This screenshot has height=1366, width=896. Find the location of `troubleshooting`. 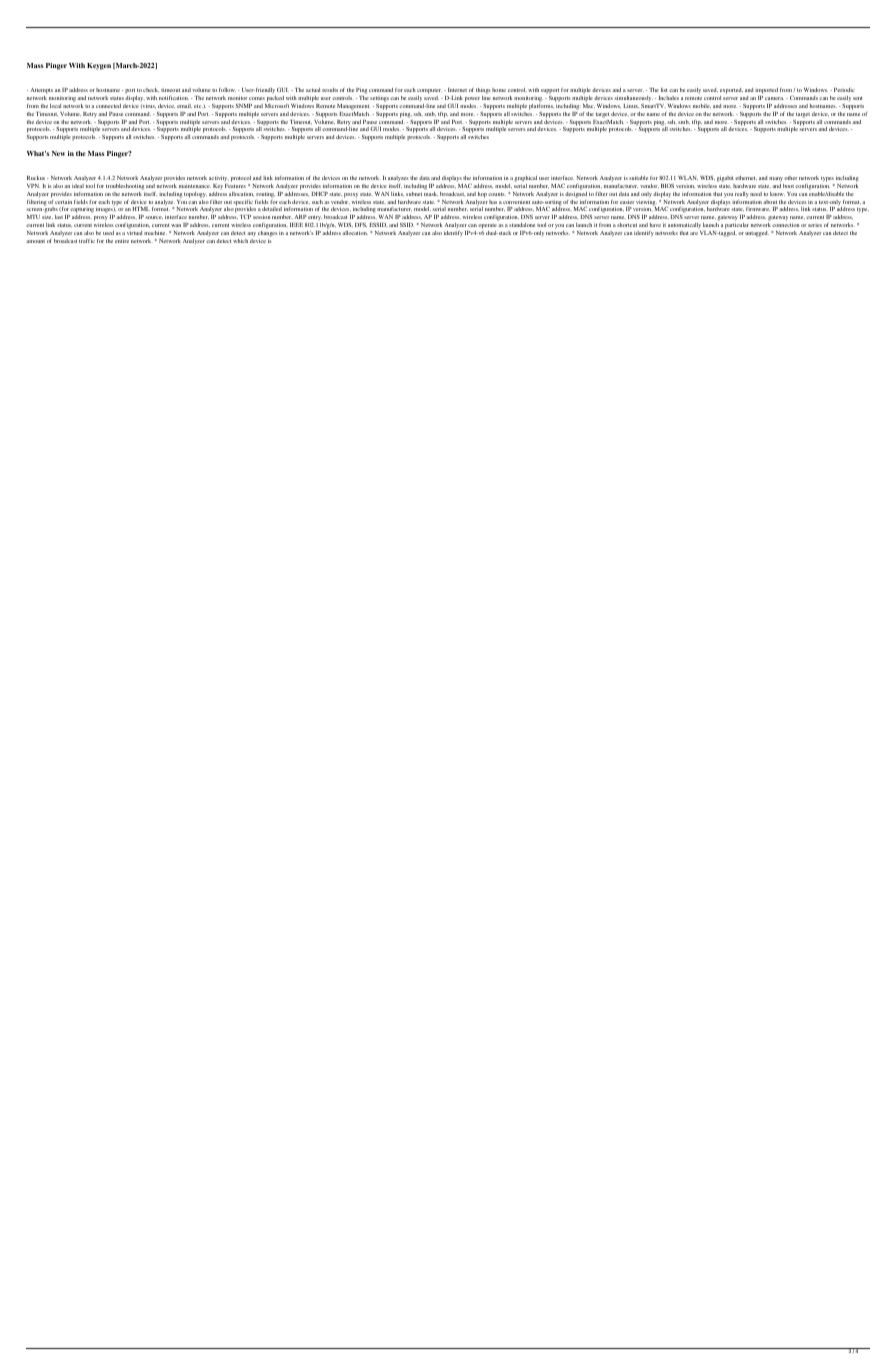

troubleshooting is located at coordinates (125, 187).
